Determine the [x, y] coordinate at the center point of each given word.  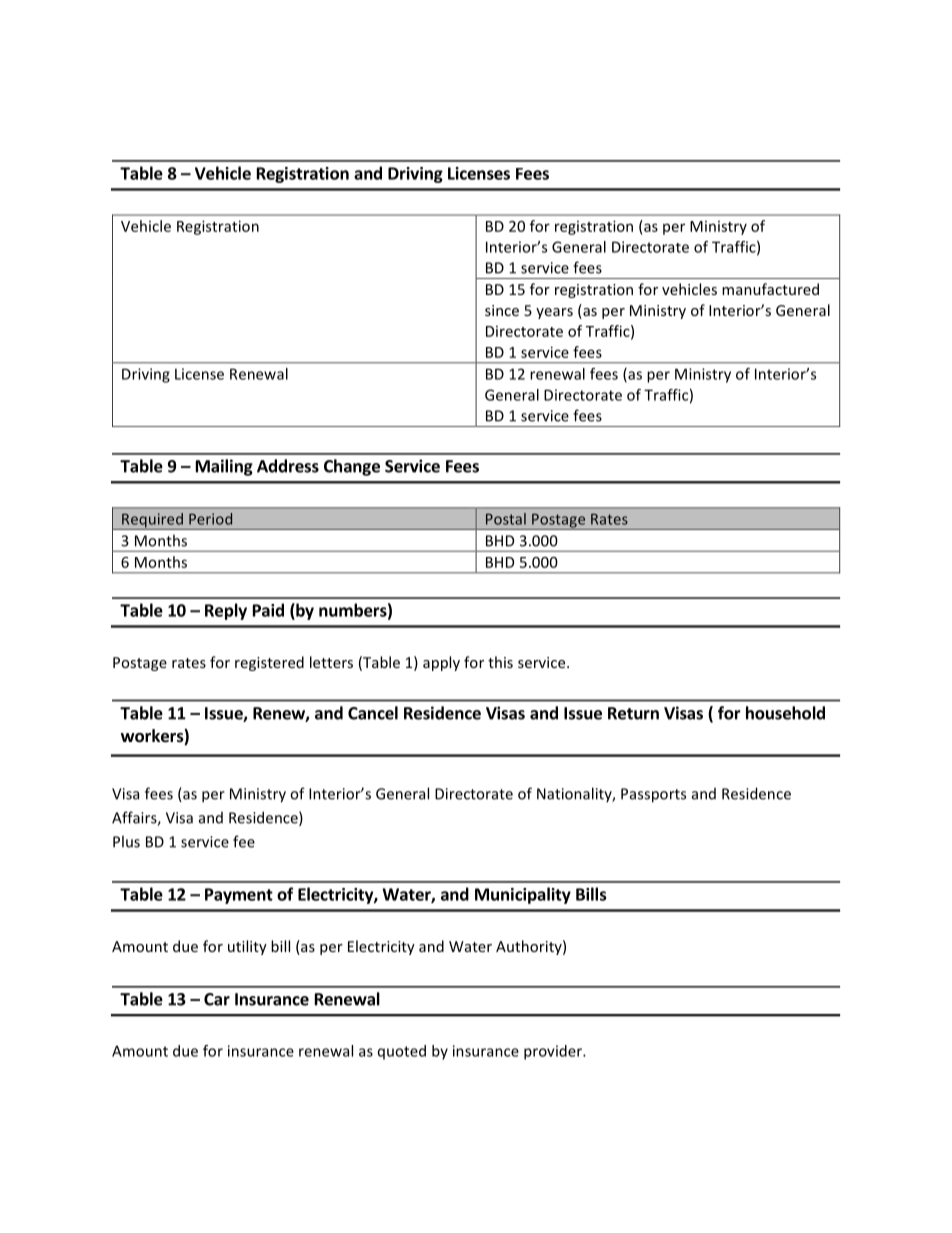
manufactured [770, 289]
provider [554, 1052]
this [500, 662]
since [502, 310]
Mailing [224, 467]
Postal [506, 519]
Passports [653, 795]
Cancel [373, 713]
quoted [402, 1052]
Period [210, 519]
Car [217, 999]
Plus [126, 841]
